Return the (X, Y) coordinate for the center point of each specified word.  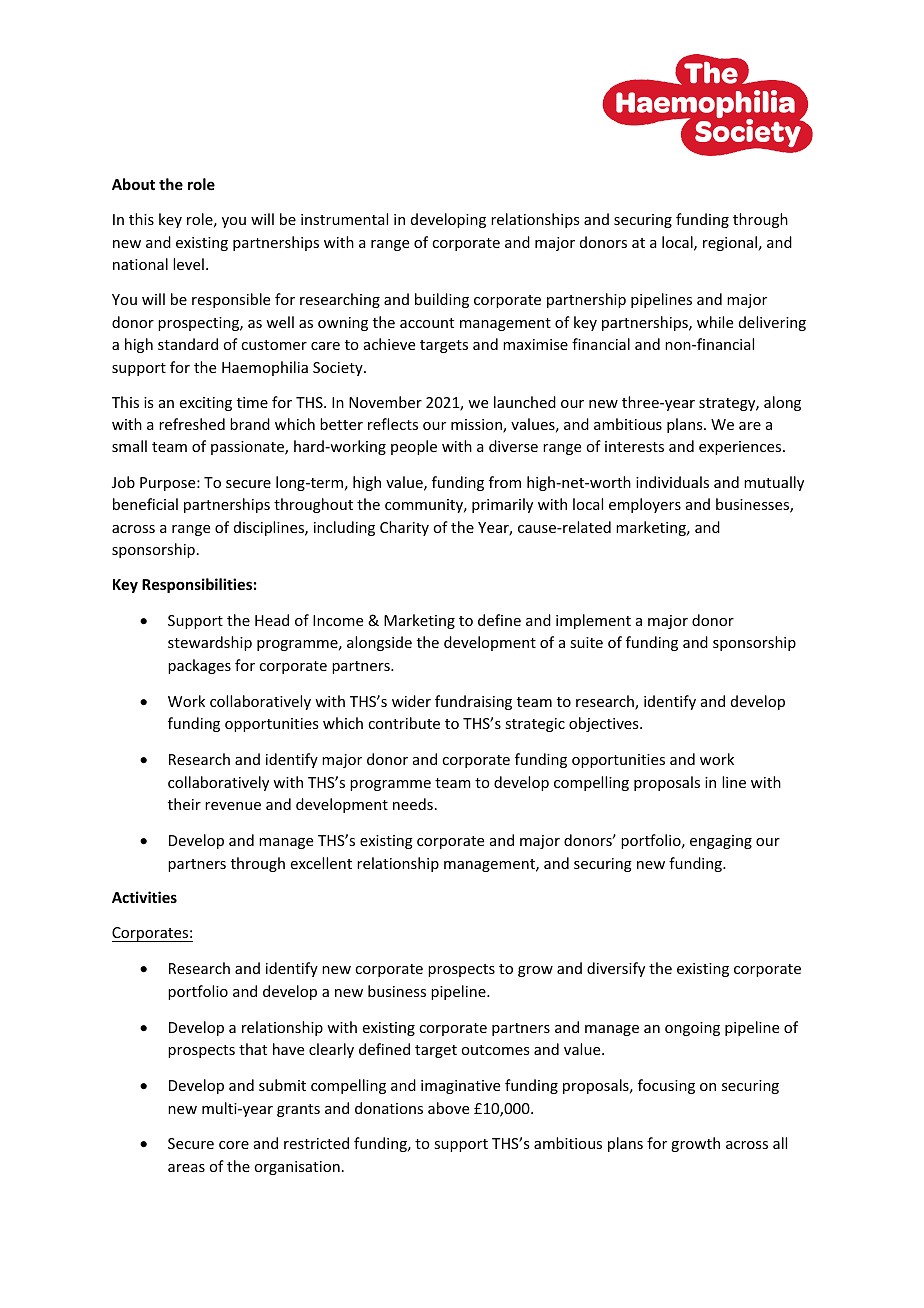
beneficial (145, 504)
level (188, 264)
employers (645, 505)
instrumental (344, 219)
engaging (721, 842)
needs (413, 804)
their (184, 804)
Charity (404, 528)
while (715, 322)
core (234, 1145)
